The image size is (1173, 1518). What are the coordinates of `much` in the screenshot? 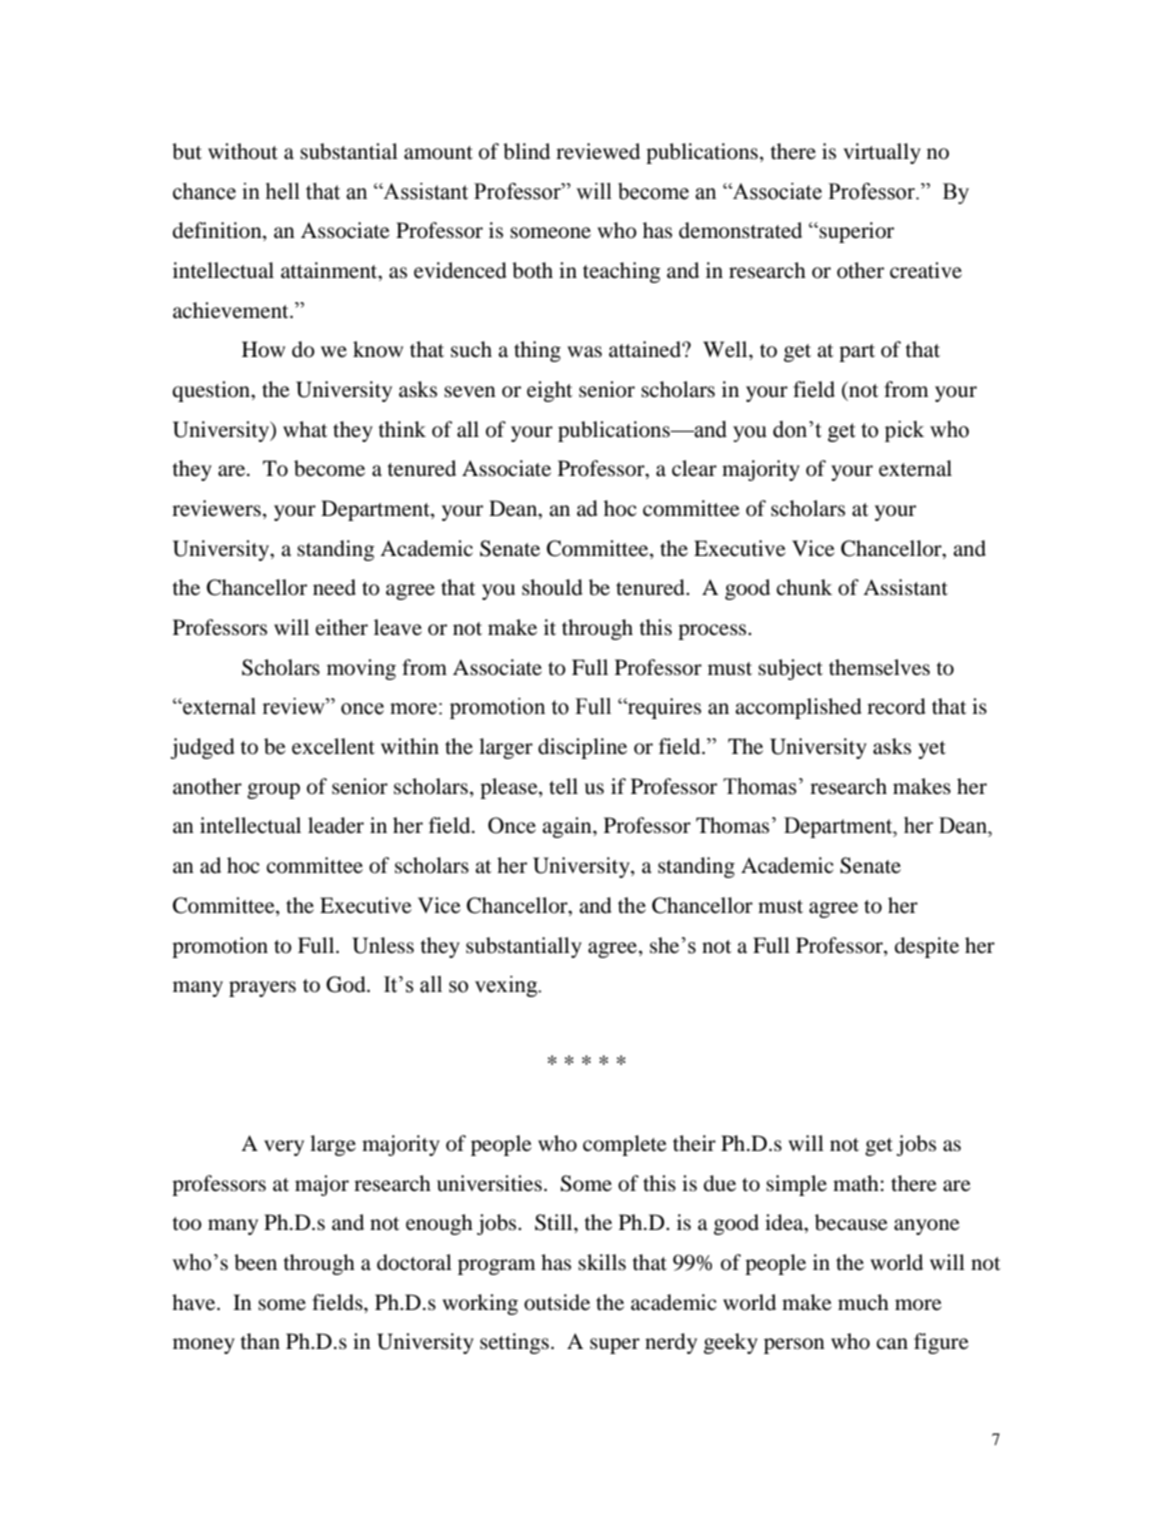 It's located at (863, 1302).
